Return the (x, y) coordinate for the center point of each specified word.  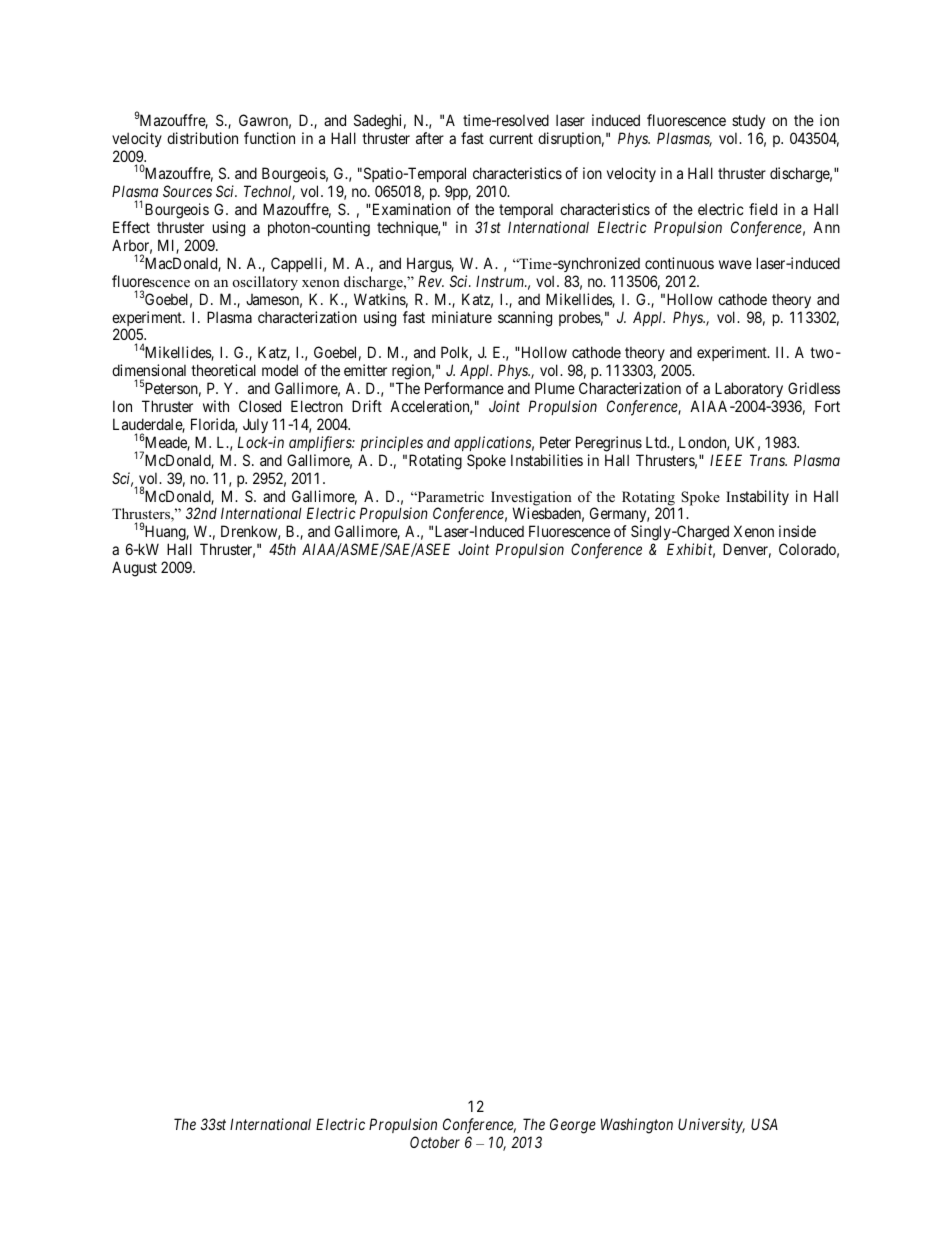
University (711, 1125)
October (435, 1142)
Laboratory (749, 389)
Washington (637, 1126)
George (573, 1126)
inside (797, 531)
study (748, 121)
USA (764, 1124)
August (134, 569)
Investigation (531, 499)
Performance (464, 388)
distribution (202, 138)
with (216, 406)
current (511, 138)
